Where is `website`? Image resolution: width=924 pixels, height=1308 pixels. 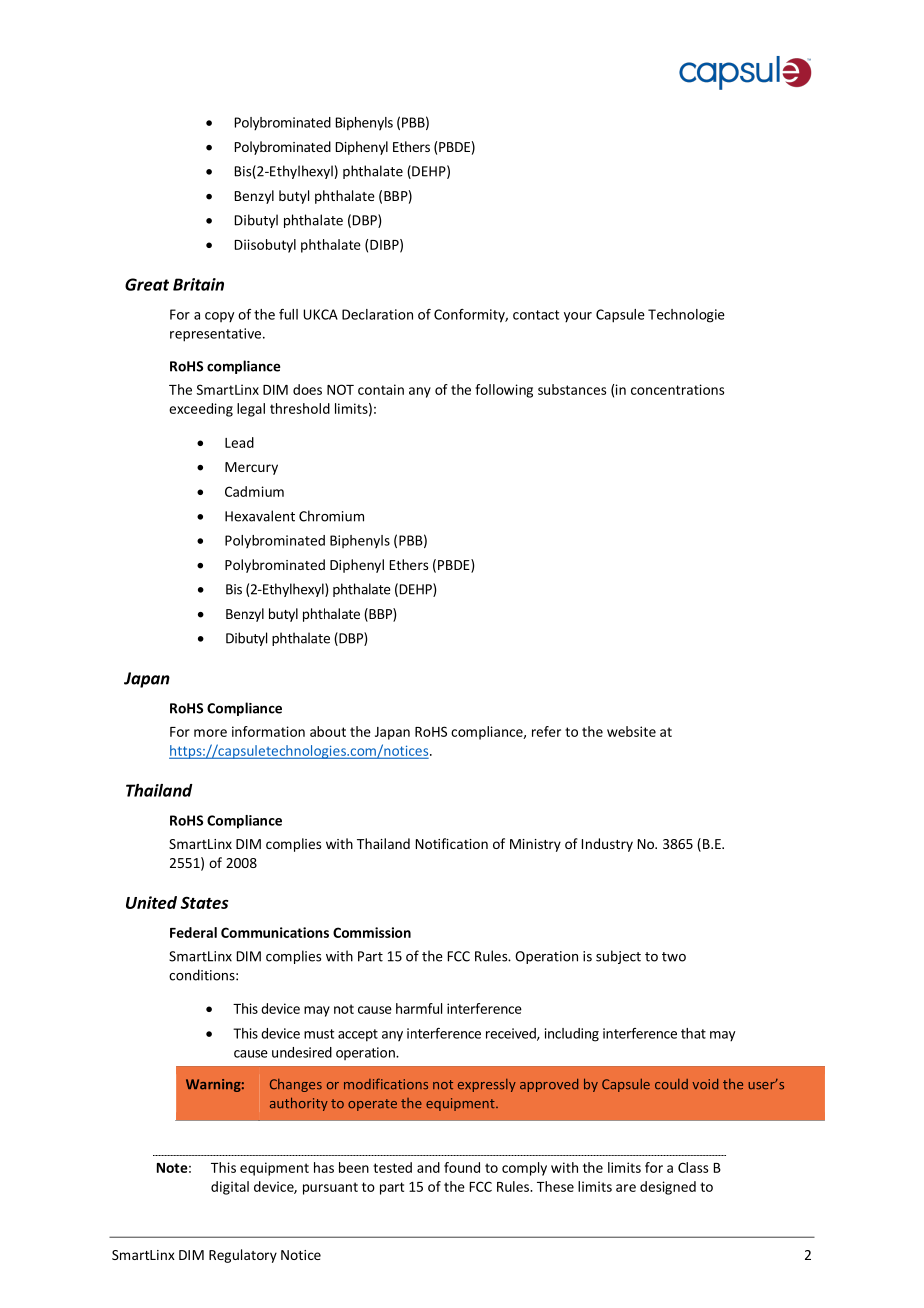 website is located at coordinates (631, 731).
